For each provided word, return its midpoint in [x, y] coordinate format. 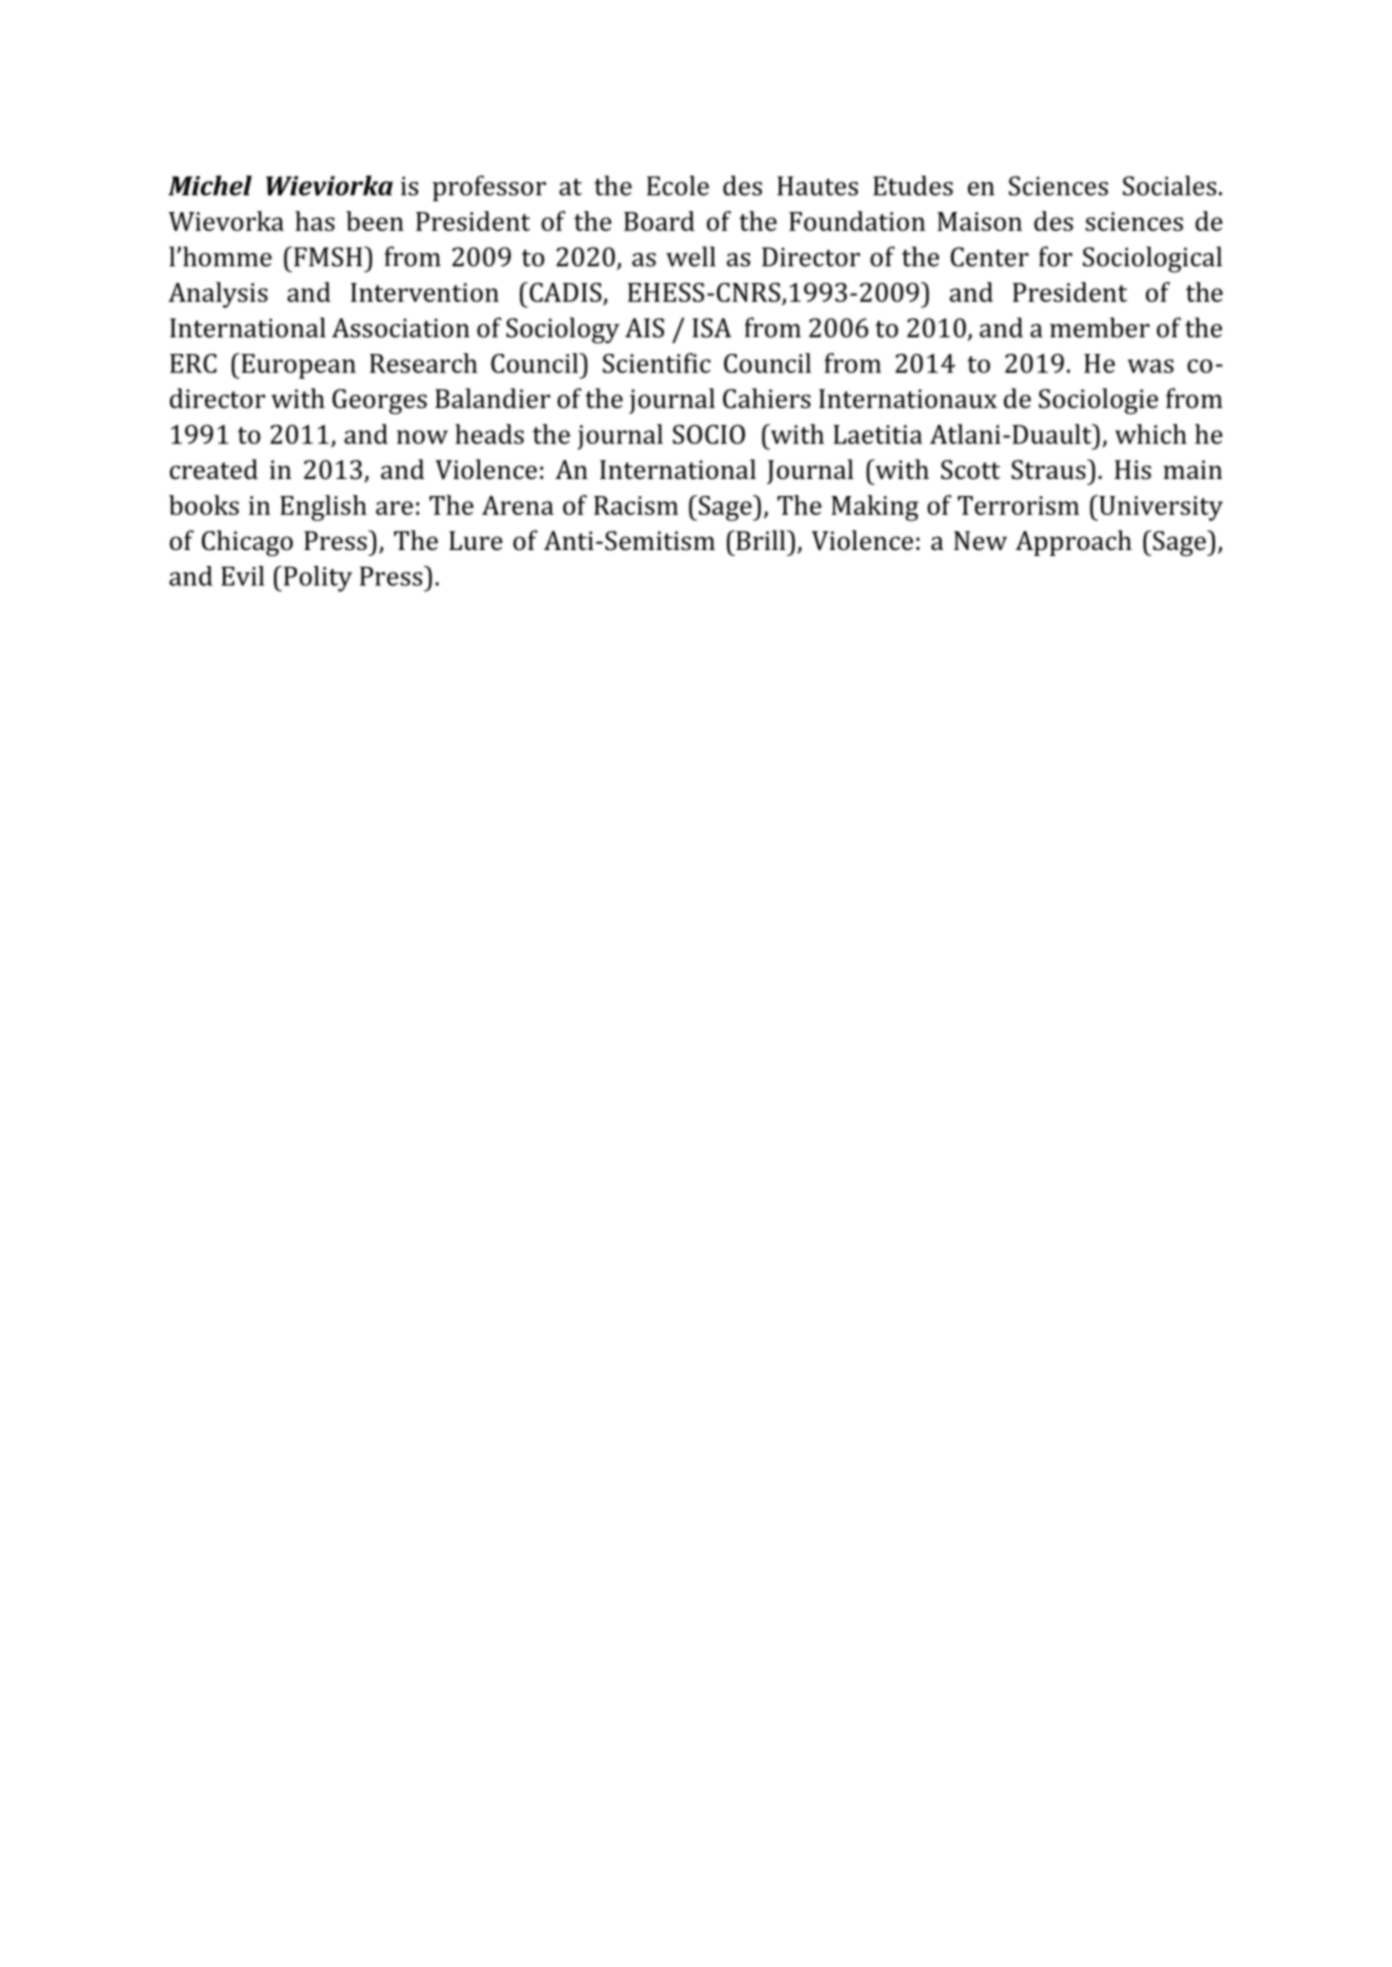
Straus [1049, 469]
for [1055, 256]
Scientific [657, 363]
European [297, 366]
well [691, 256]
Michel [210, 185]
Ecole [678, 185]
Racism [636, 505]
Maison [979, 221]
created [214, 469]
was [1151, 366]
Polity [316, 579]
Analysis [218, 295]
